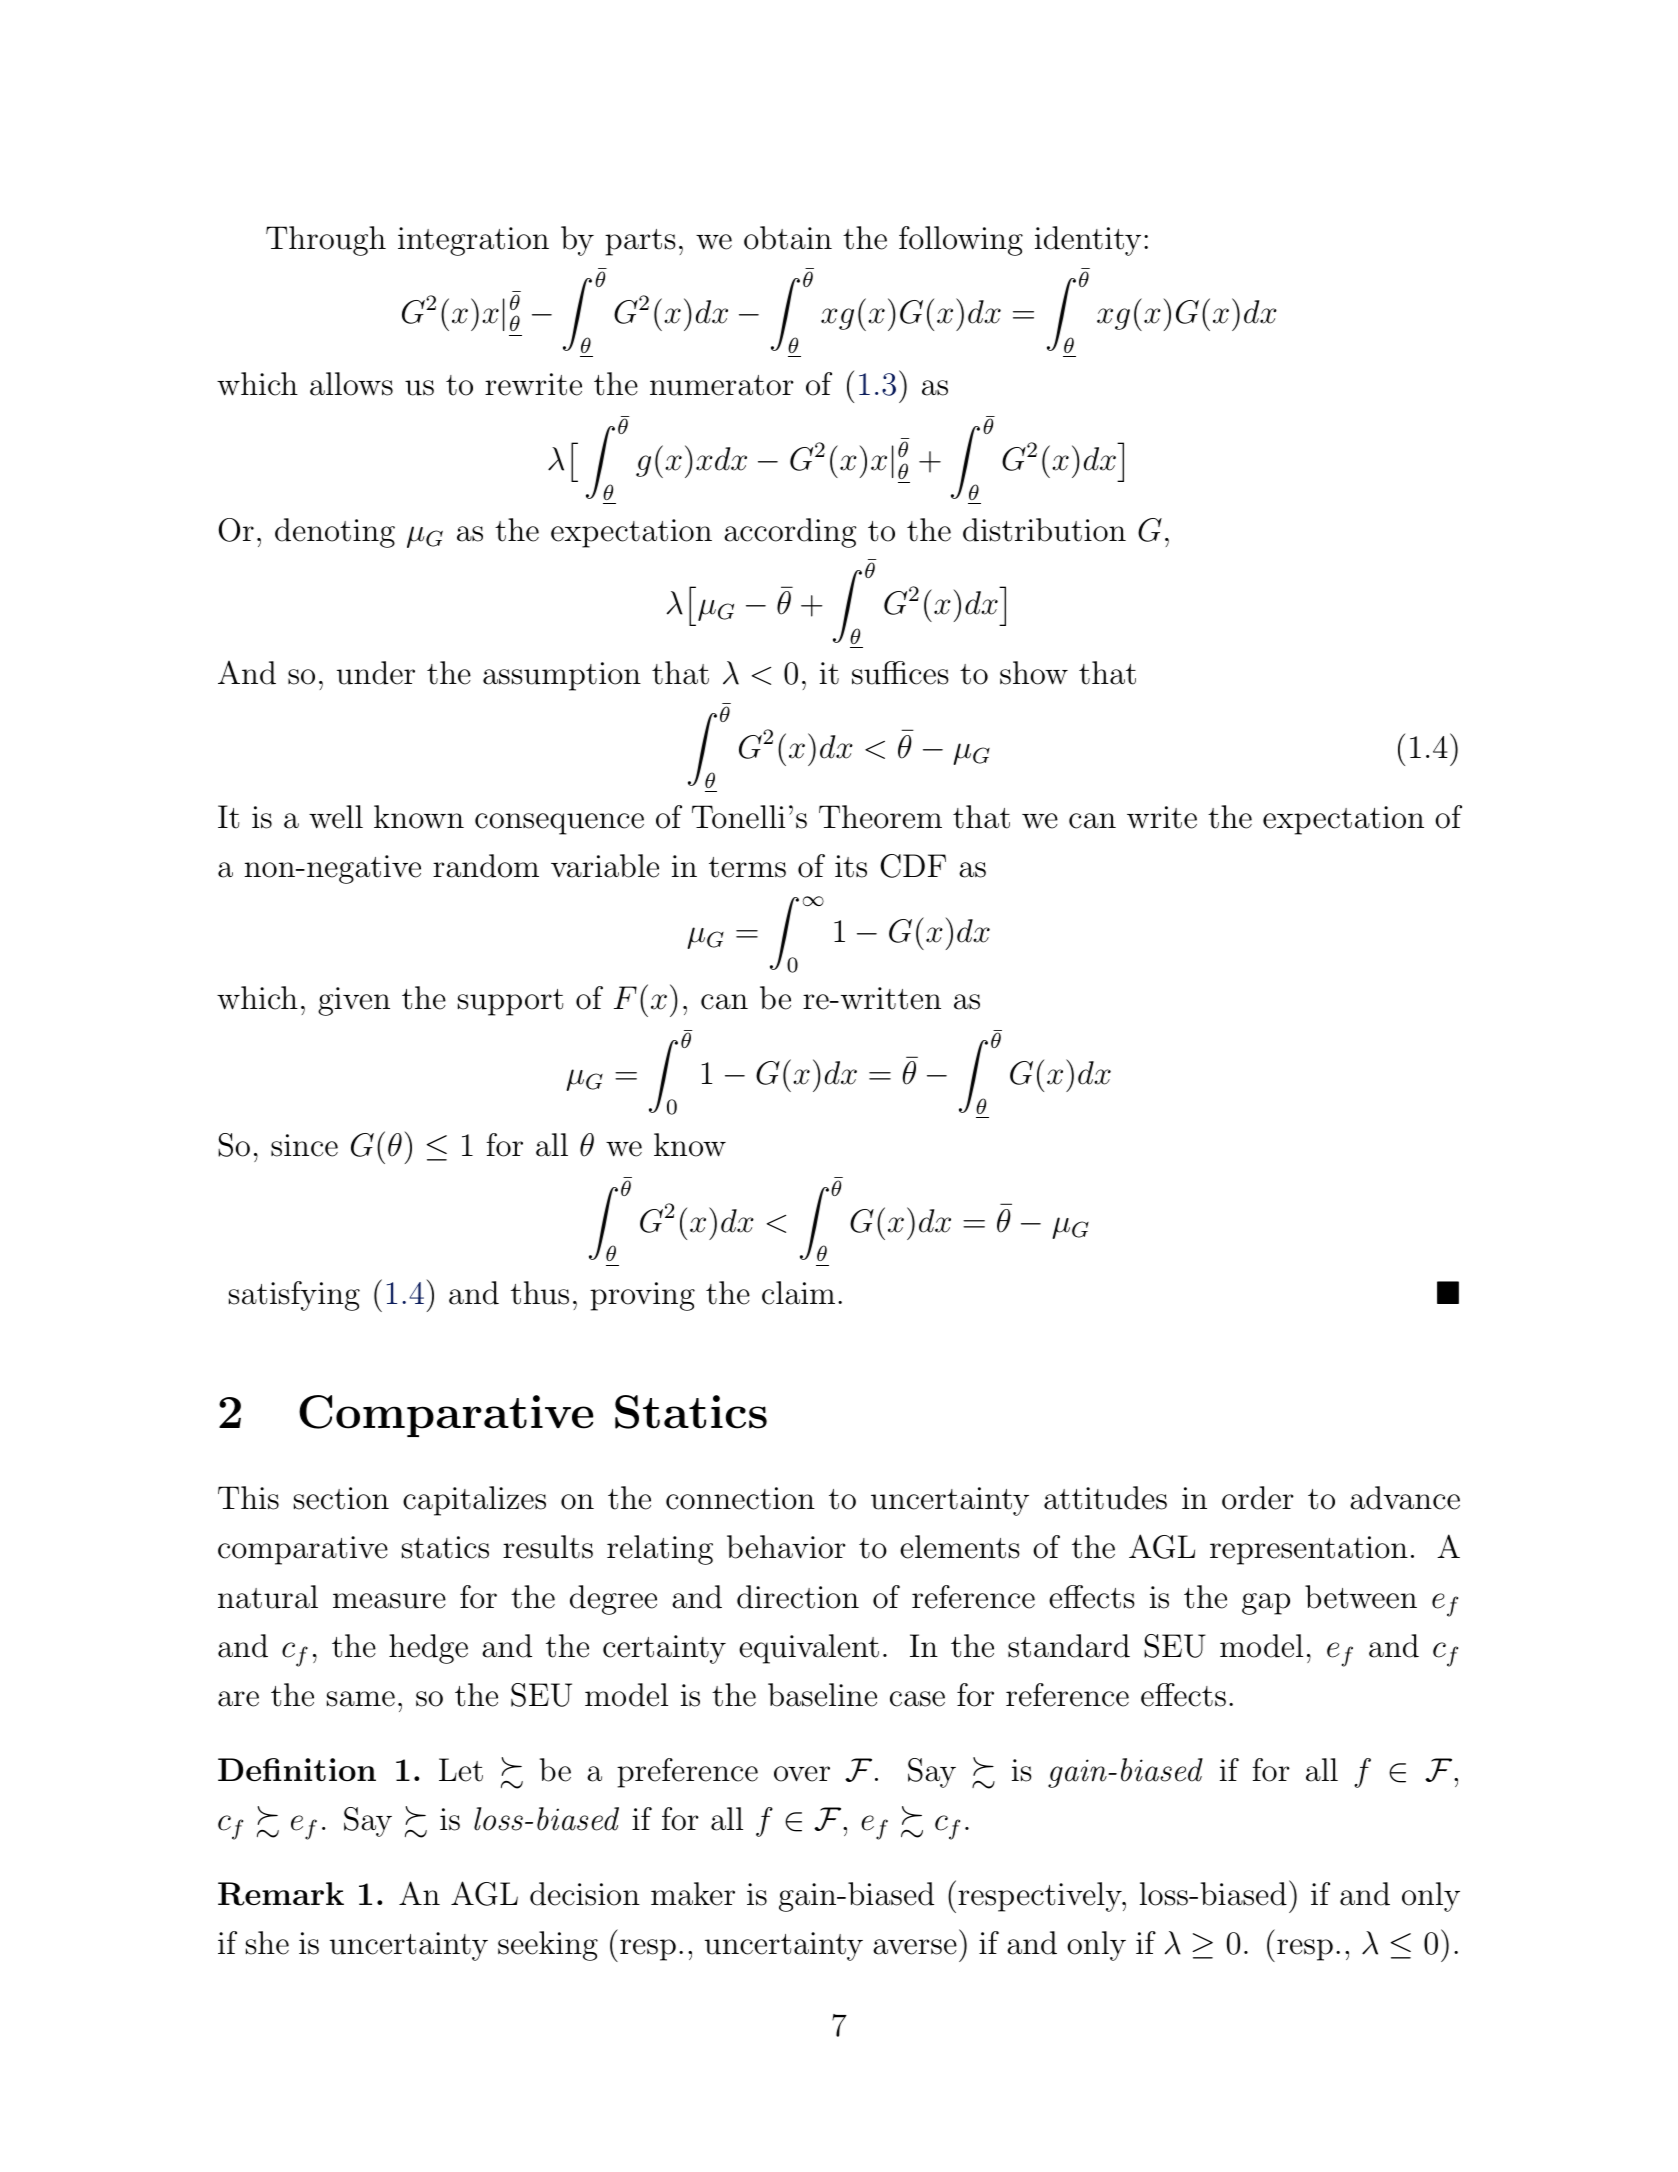 The width and height of the screenshot is (1678, 2172). I want to click on claim, so click(798, 1293).
